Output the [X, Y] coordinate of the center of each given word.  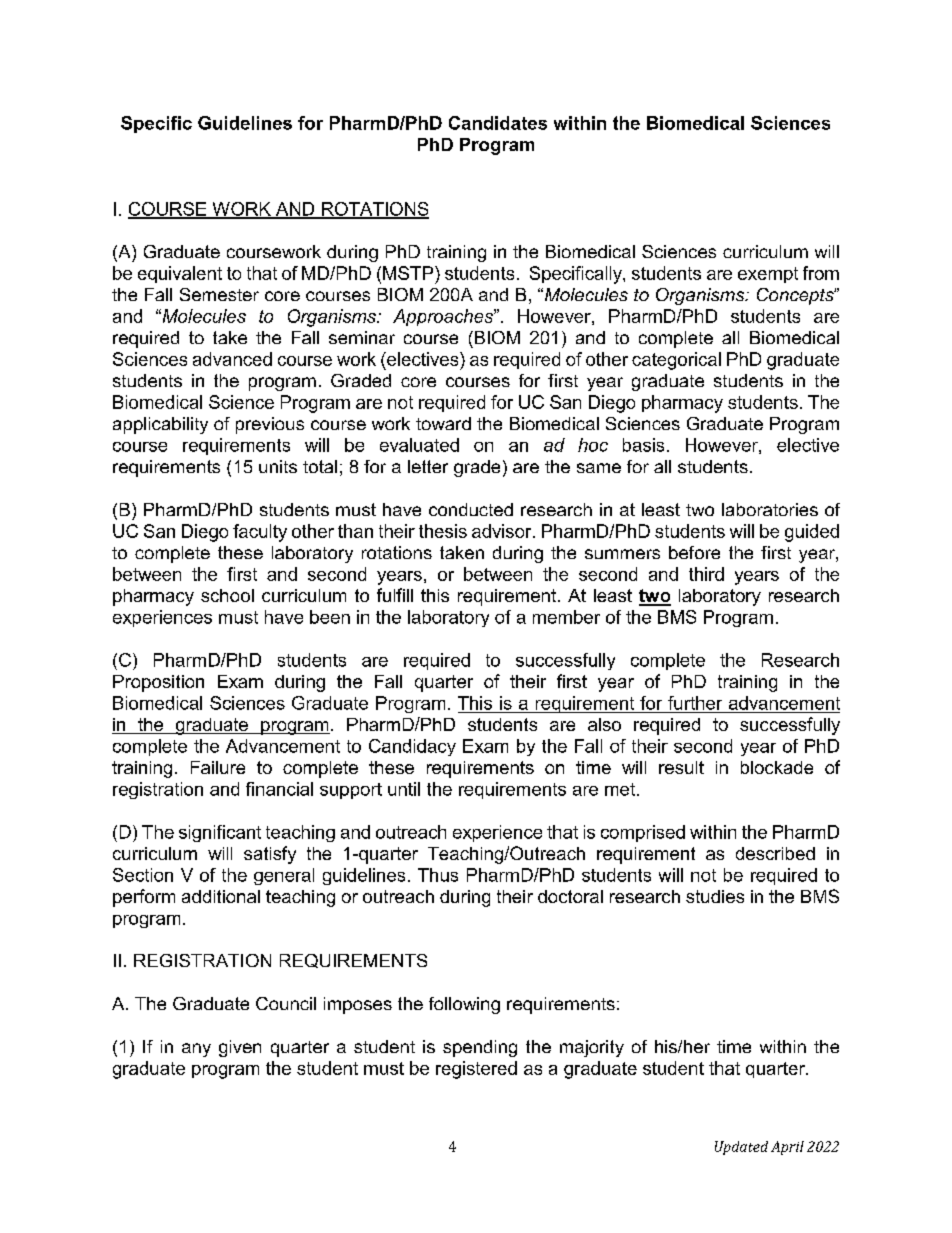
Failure [218, 767]
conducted [471, 509]
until [404, 789]
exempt [768, 275]
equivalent [180, 274]
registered [476, 1070]
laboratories [770, 509]
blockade [777, 767]
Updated [741, 1148]
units [278, 466]
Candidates [498, 123]
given [240, 1048]
